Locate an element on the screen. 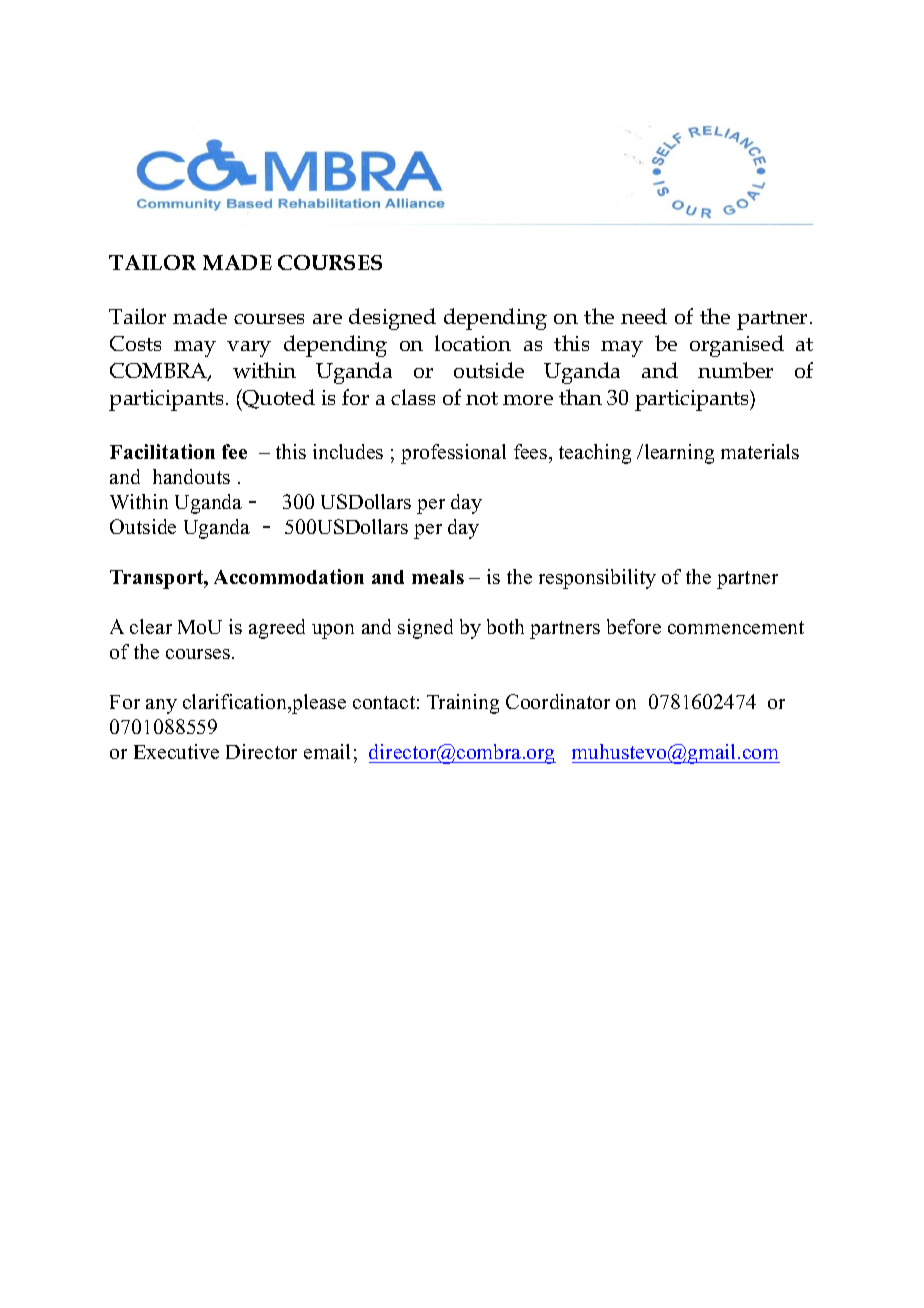 Image resolution: width=924 pixels, height=1308 pixels. Training is located at coordinates (463, 704).
